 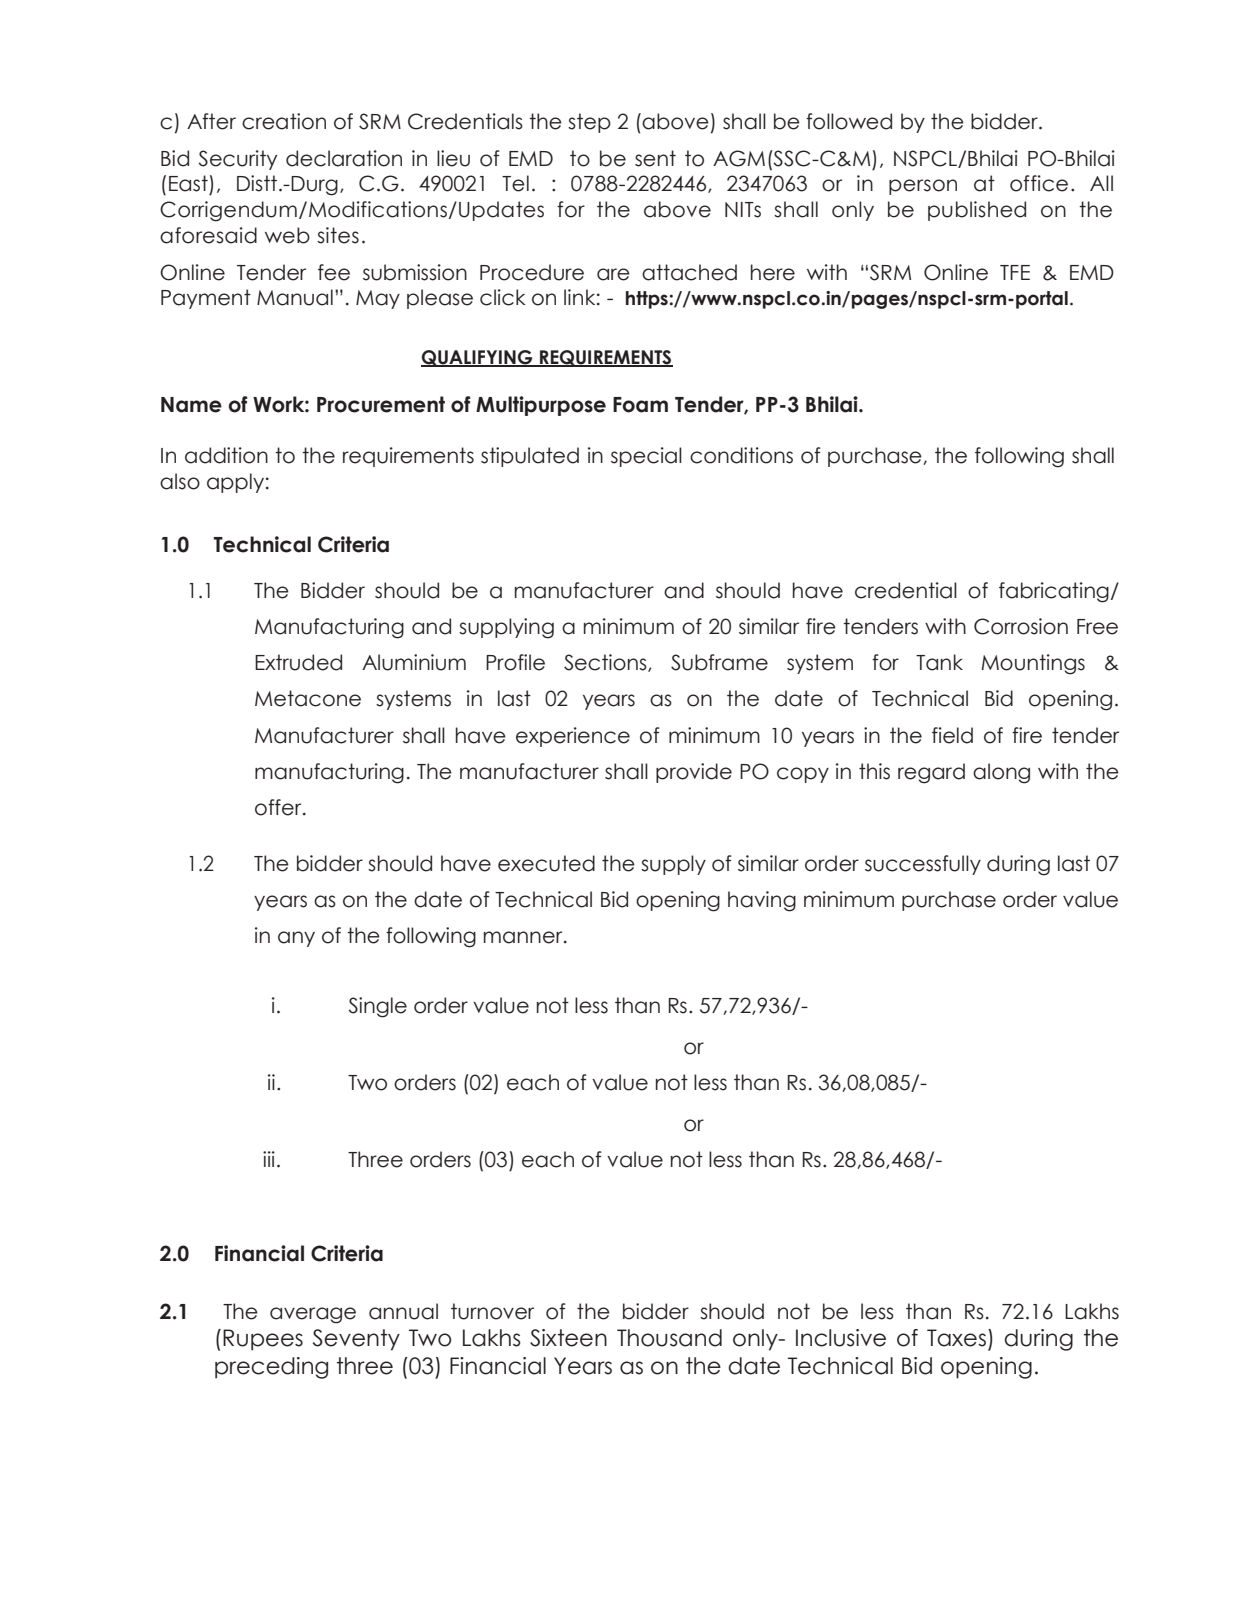 I want to click on Security, so click(x=237, y=160).
